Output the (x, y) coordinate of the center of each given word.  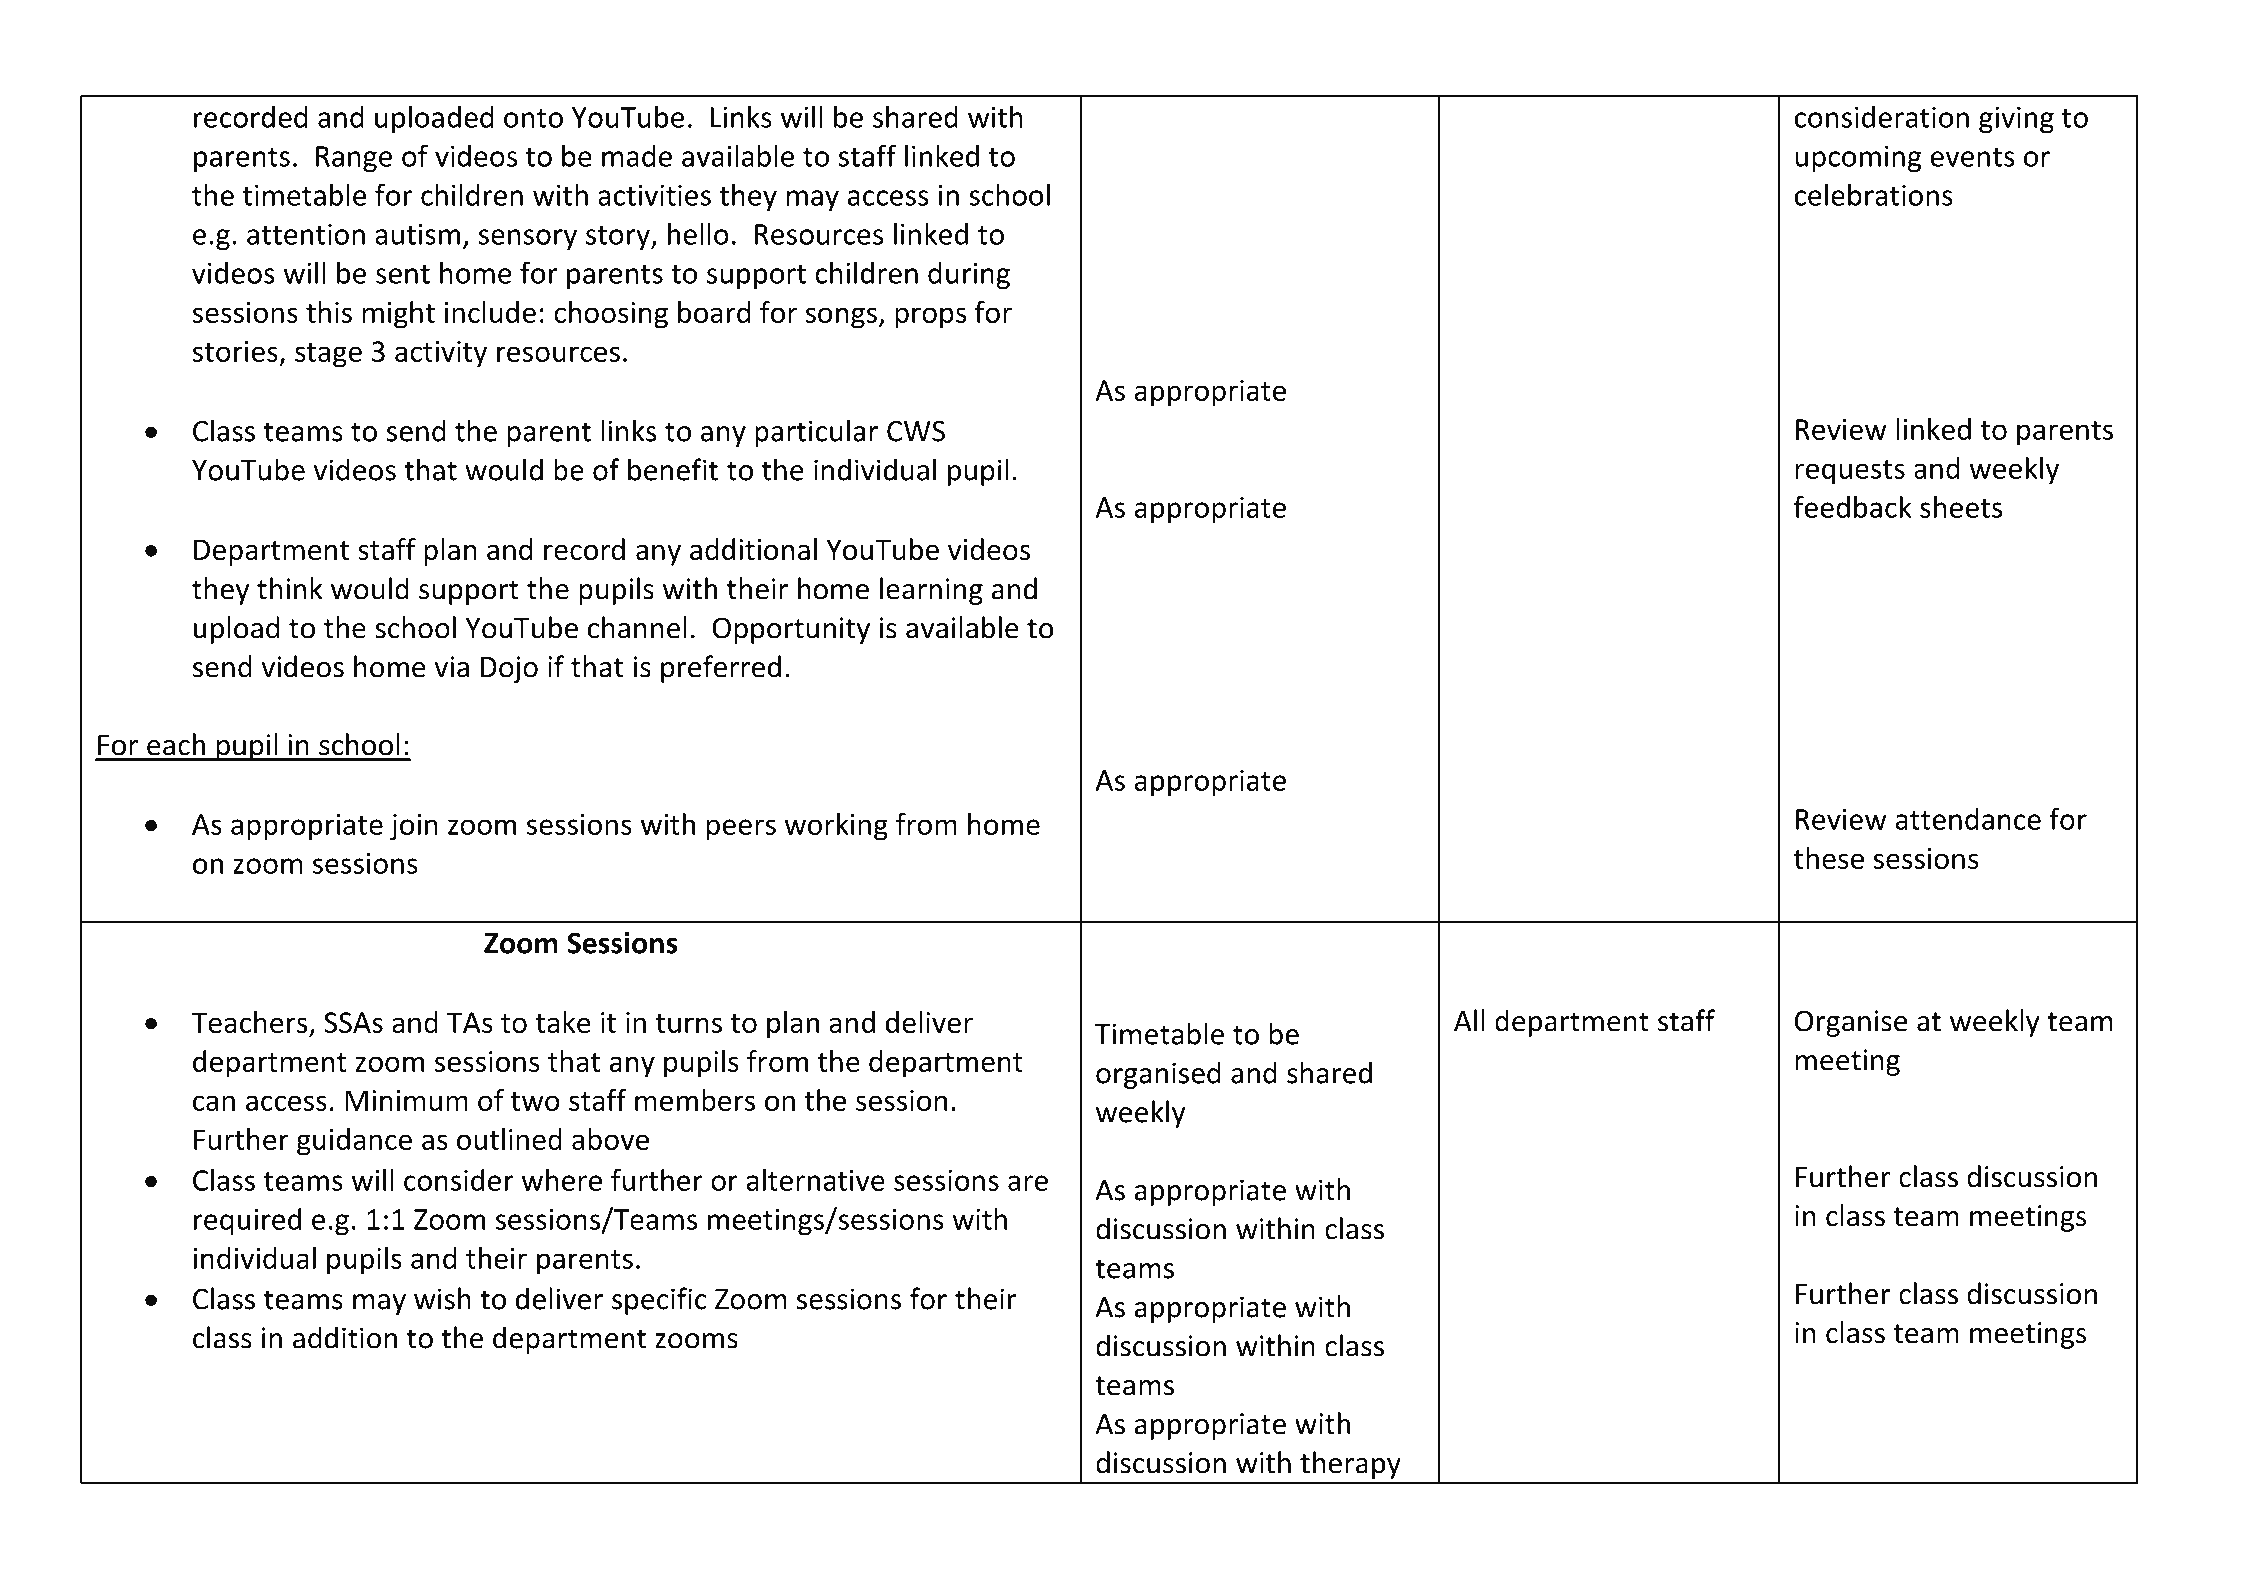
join (413, 827)
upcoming (1858, 158)
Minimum (406, 1100)
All (1469, 1020)
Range (354, 159)
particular (816, 433)
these (1829, 858)
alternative (815, 1180)
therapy (1350, 1465)
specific (659, 1301)
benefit (673, 469)
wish (442, 1298)
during (969, 275)
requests (1850, 472)
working (836, 827)
